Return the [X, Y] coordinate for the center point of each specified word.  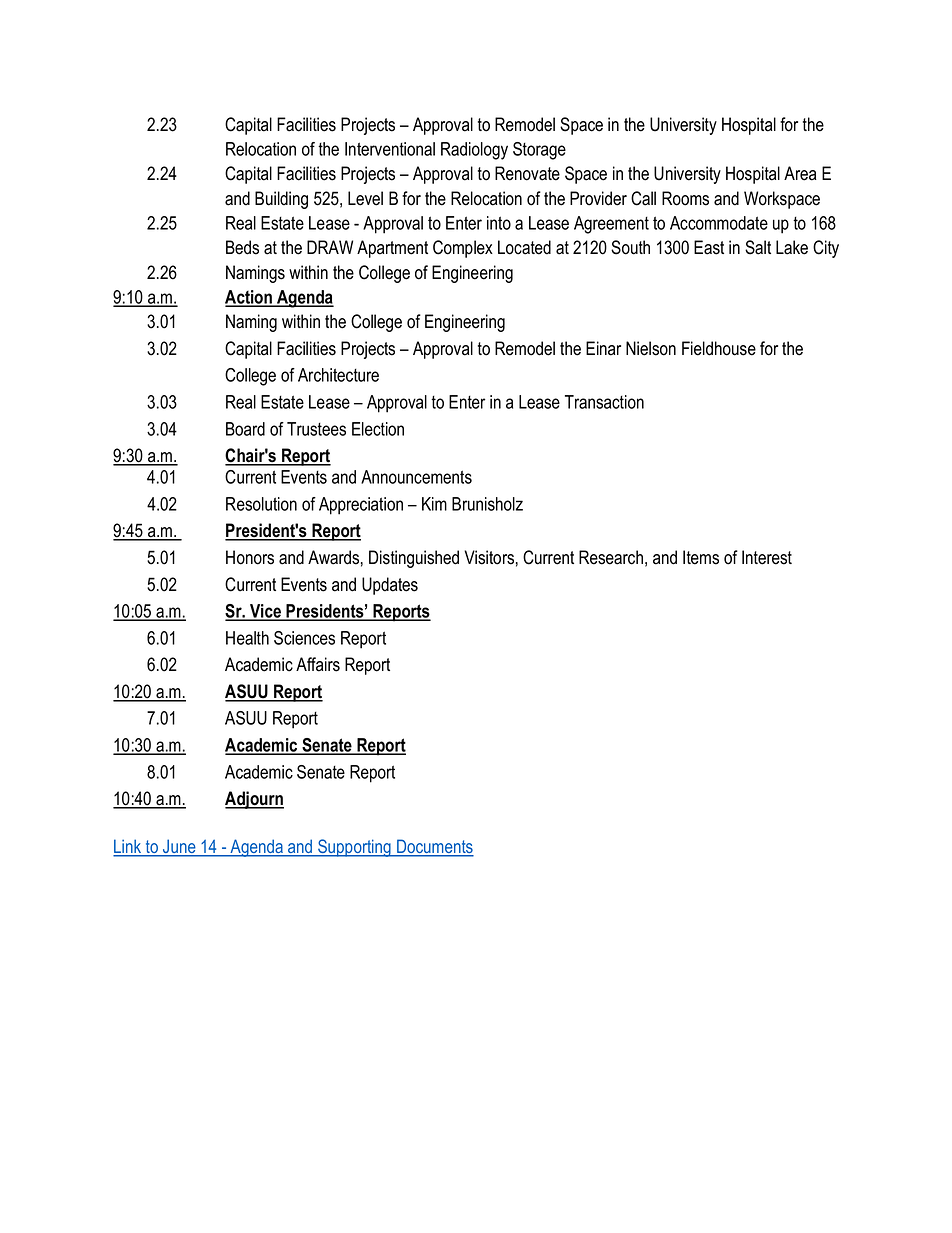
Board [245, 429]
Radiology [474, 151]
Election [378, 429]
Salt [758, 247]
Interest [767, 557]
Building [281, 200]
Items [701, 557]
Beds [242, 247]
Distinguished [414, 559]
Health [247, 638]
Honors [250, 557]
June [179, 847]
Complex [463, 249]
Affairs [318, 664]
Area [800, 173]
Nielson [651, 348]
